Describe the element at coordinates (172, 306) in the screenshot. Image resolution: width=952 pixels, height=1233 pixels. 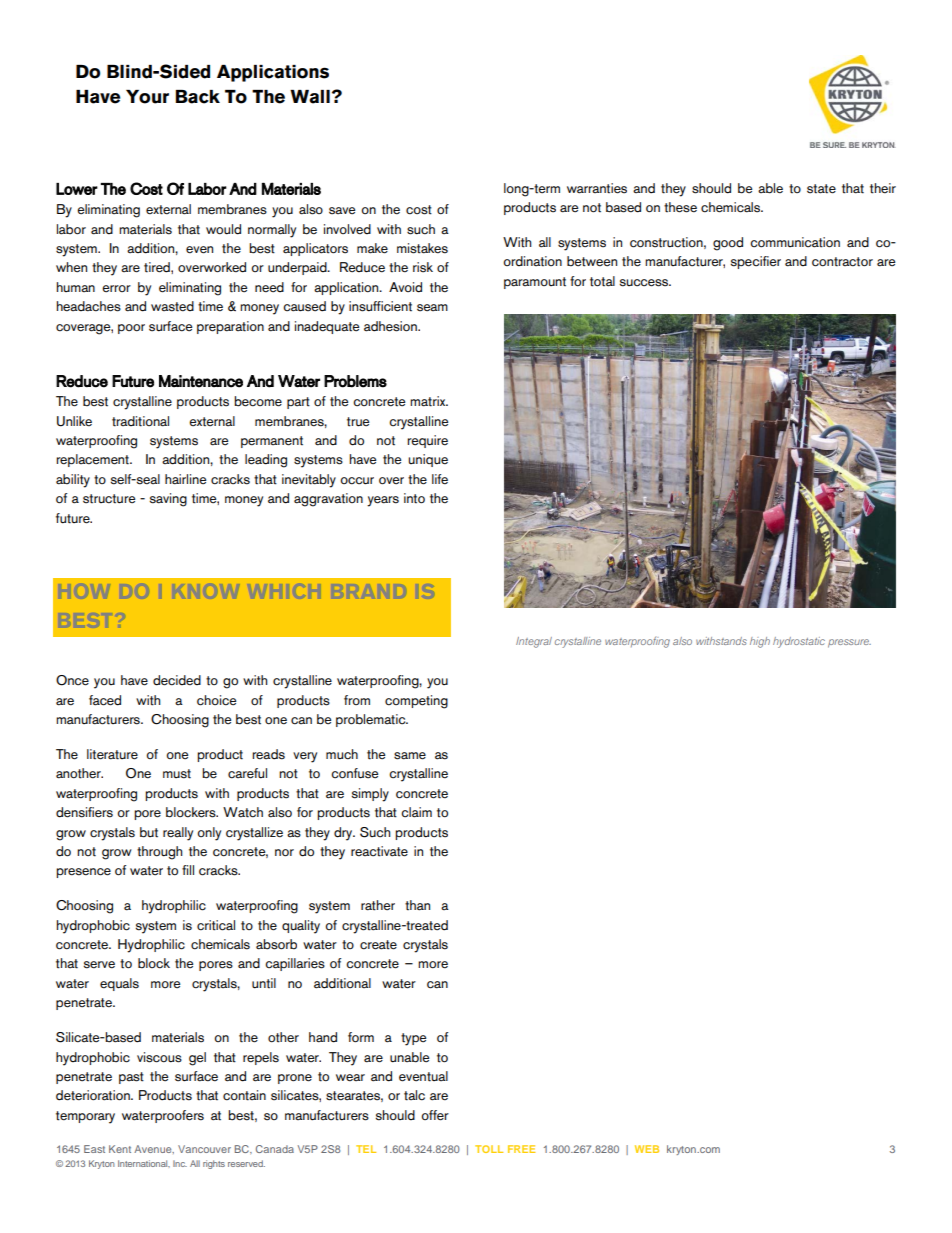
I see `wasted` at that location.
